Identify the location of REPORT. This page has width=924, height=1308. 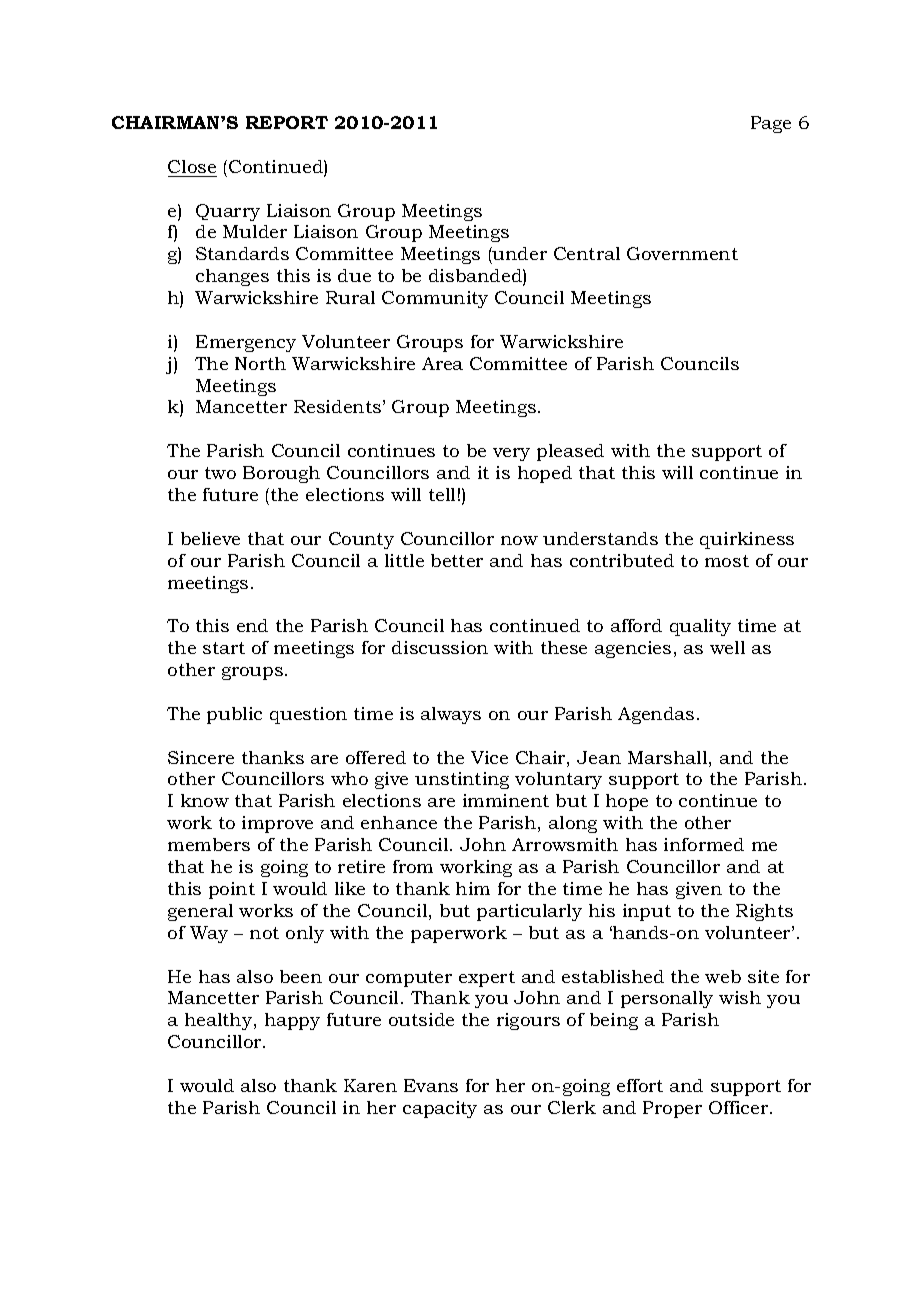
(287, 122).
